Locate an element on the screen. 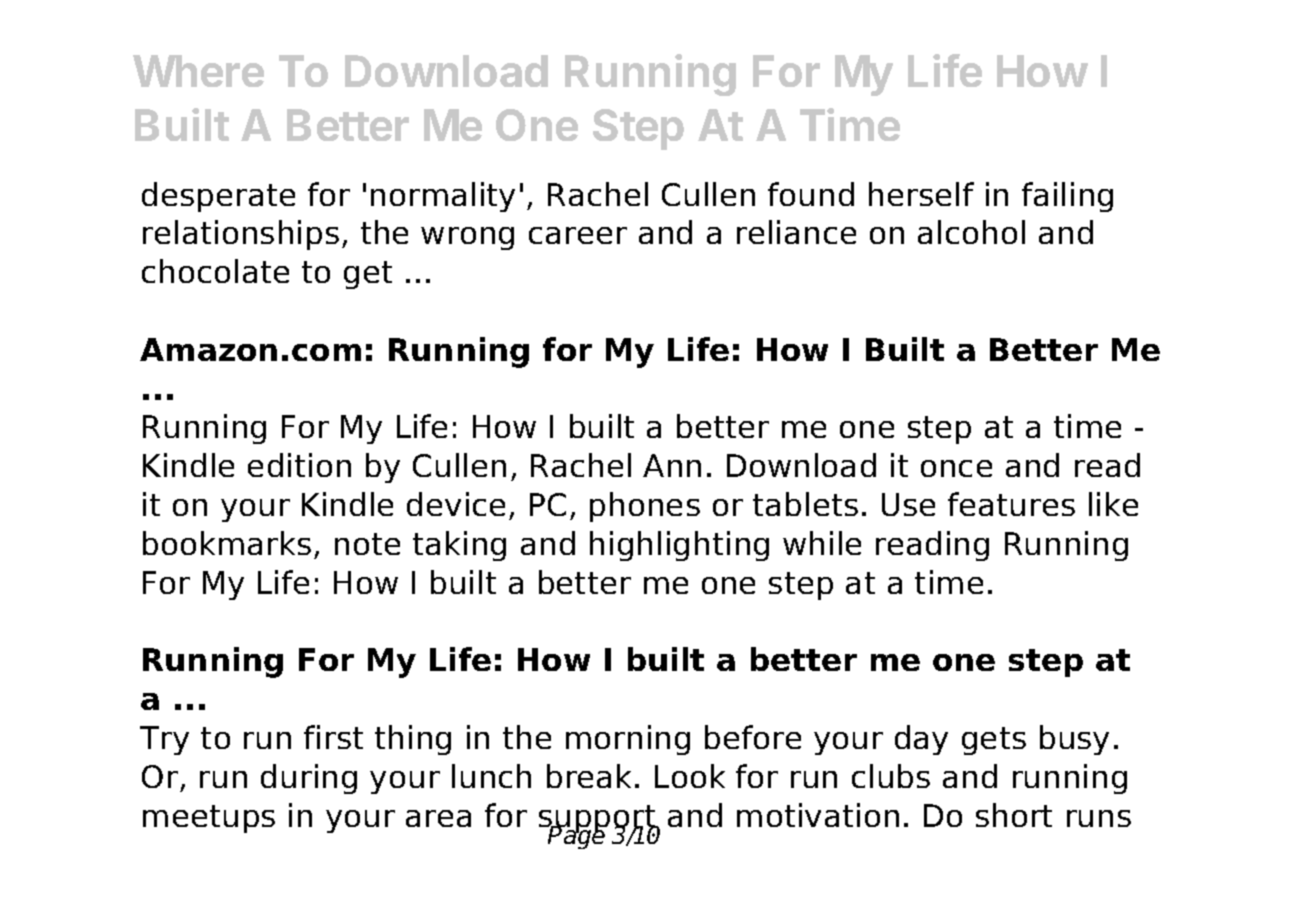  Where is located at coordinates (198, 71).
